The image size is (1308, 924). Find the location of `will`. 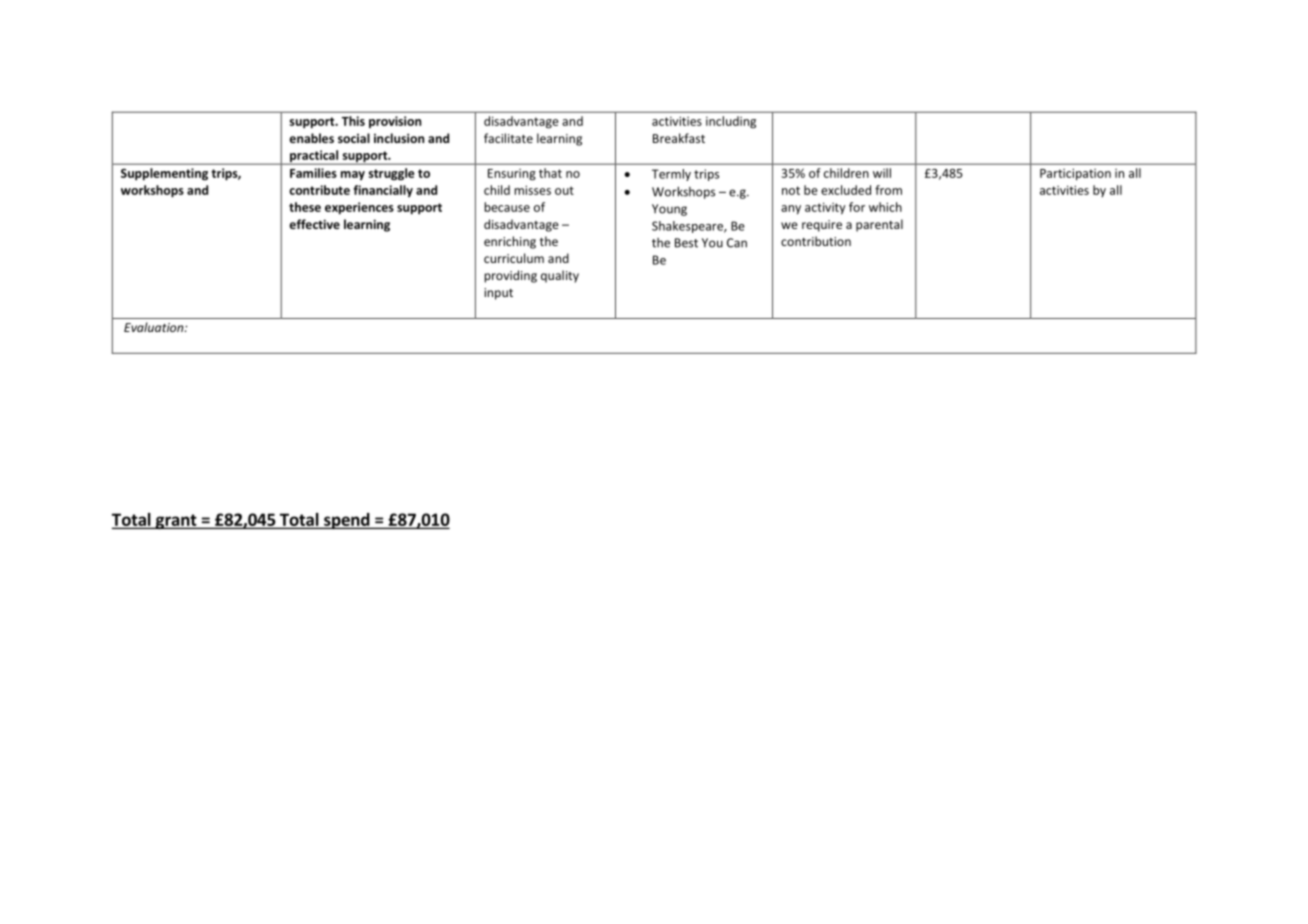

will is located at coordinates (882, 173).
